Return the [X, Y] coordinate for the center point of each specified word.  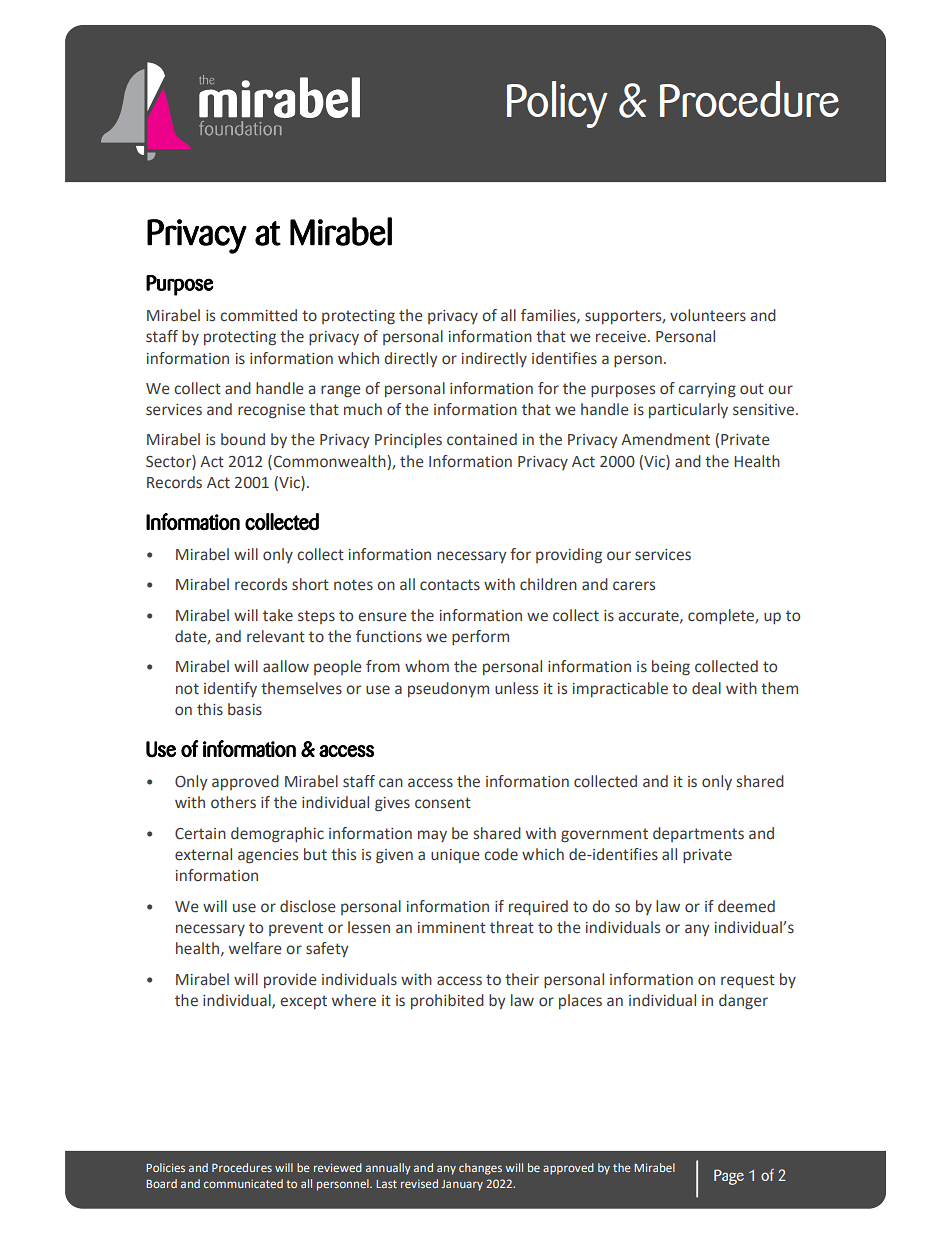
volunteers [708, 315]
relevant [276, 636]
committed [258, 315]
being [671, 668]
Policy [557, 104]
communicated [243, 1183]
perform [480, 637]
